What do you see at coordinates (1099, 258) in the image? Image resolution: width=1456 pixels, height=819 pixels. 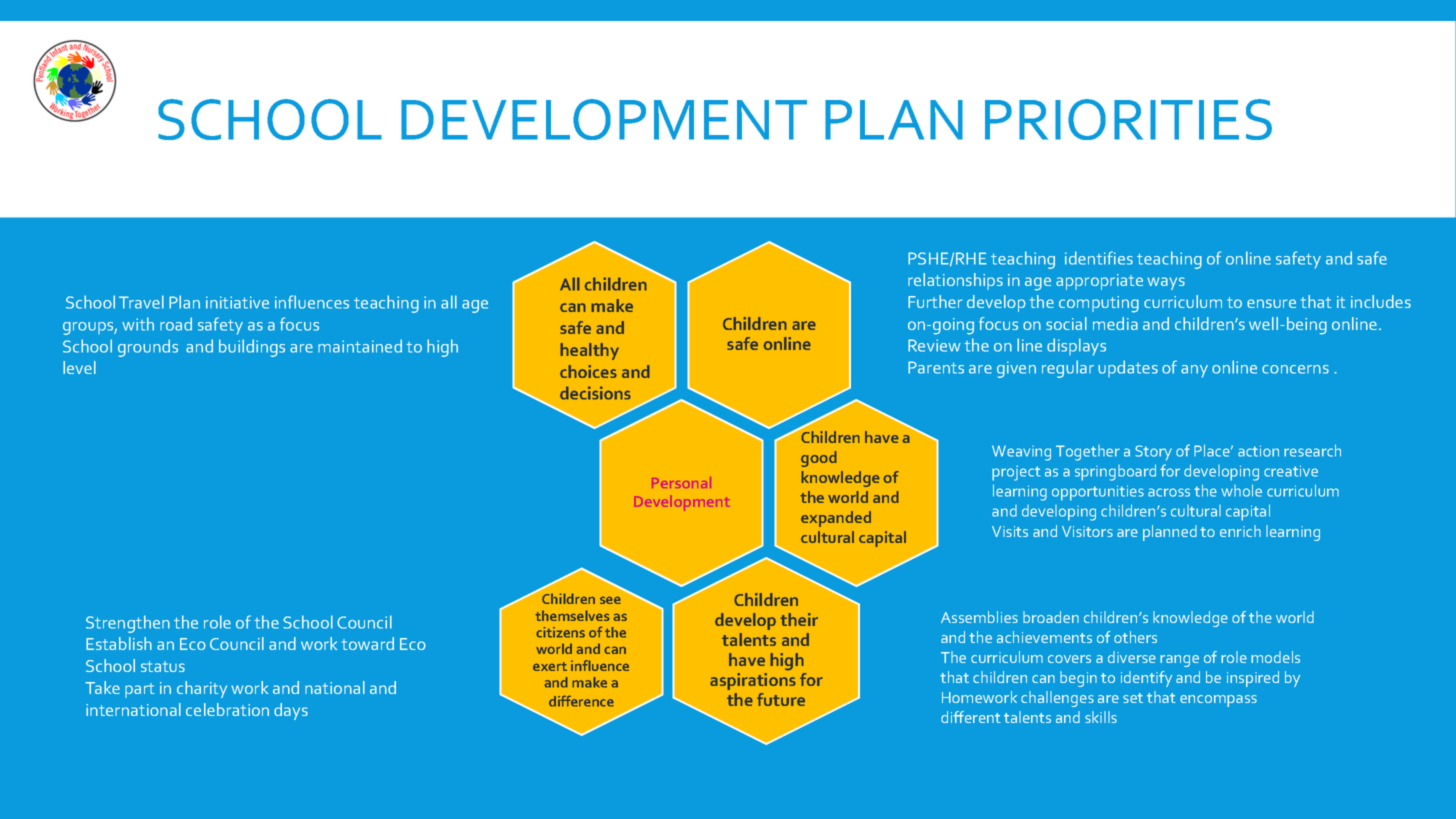 I see `identifies` at bounding box center [1099, 258].
